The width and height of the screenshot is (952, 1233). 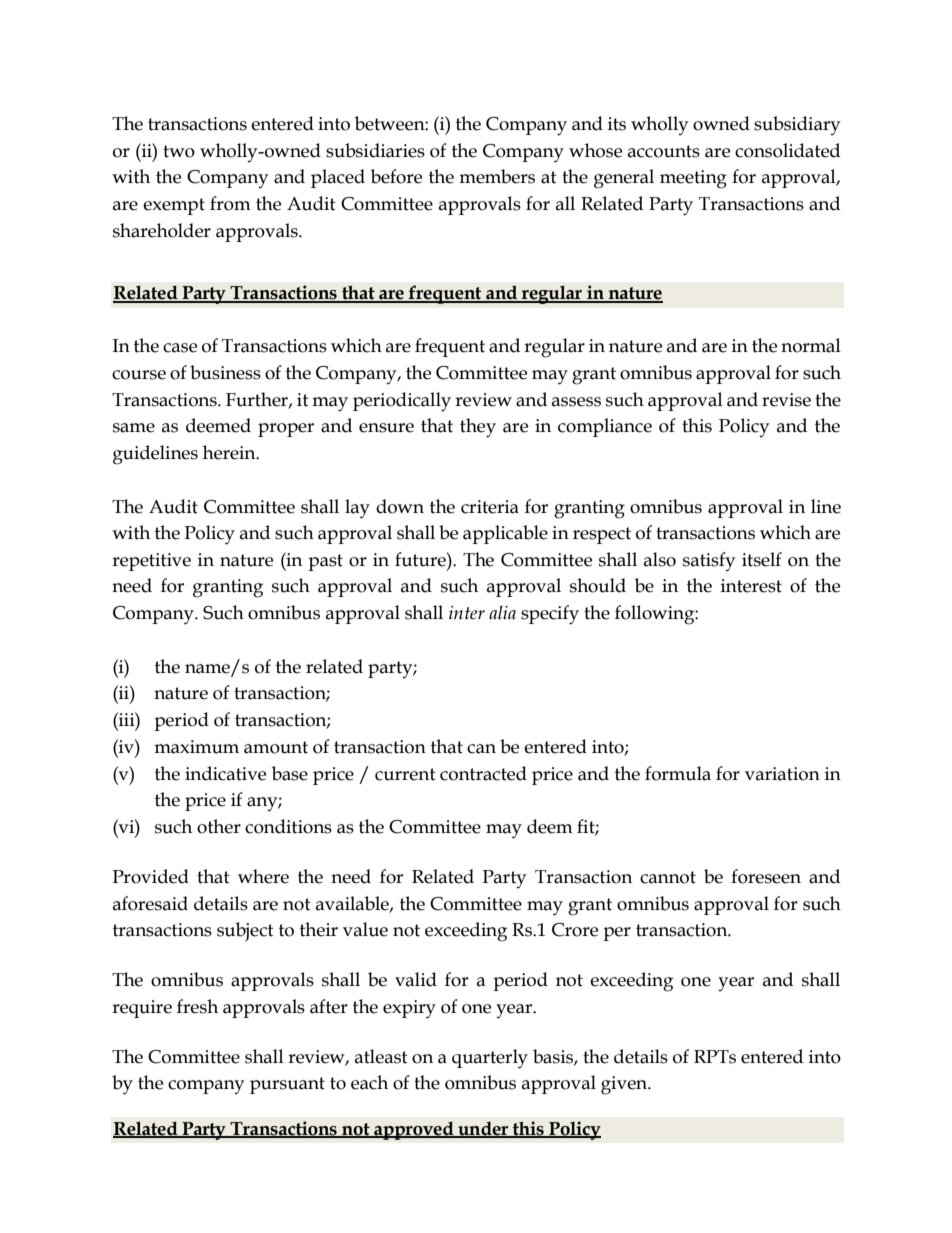 I want to click on meeting, so click(x=693, y=179).
